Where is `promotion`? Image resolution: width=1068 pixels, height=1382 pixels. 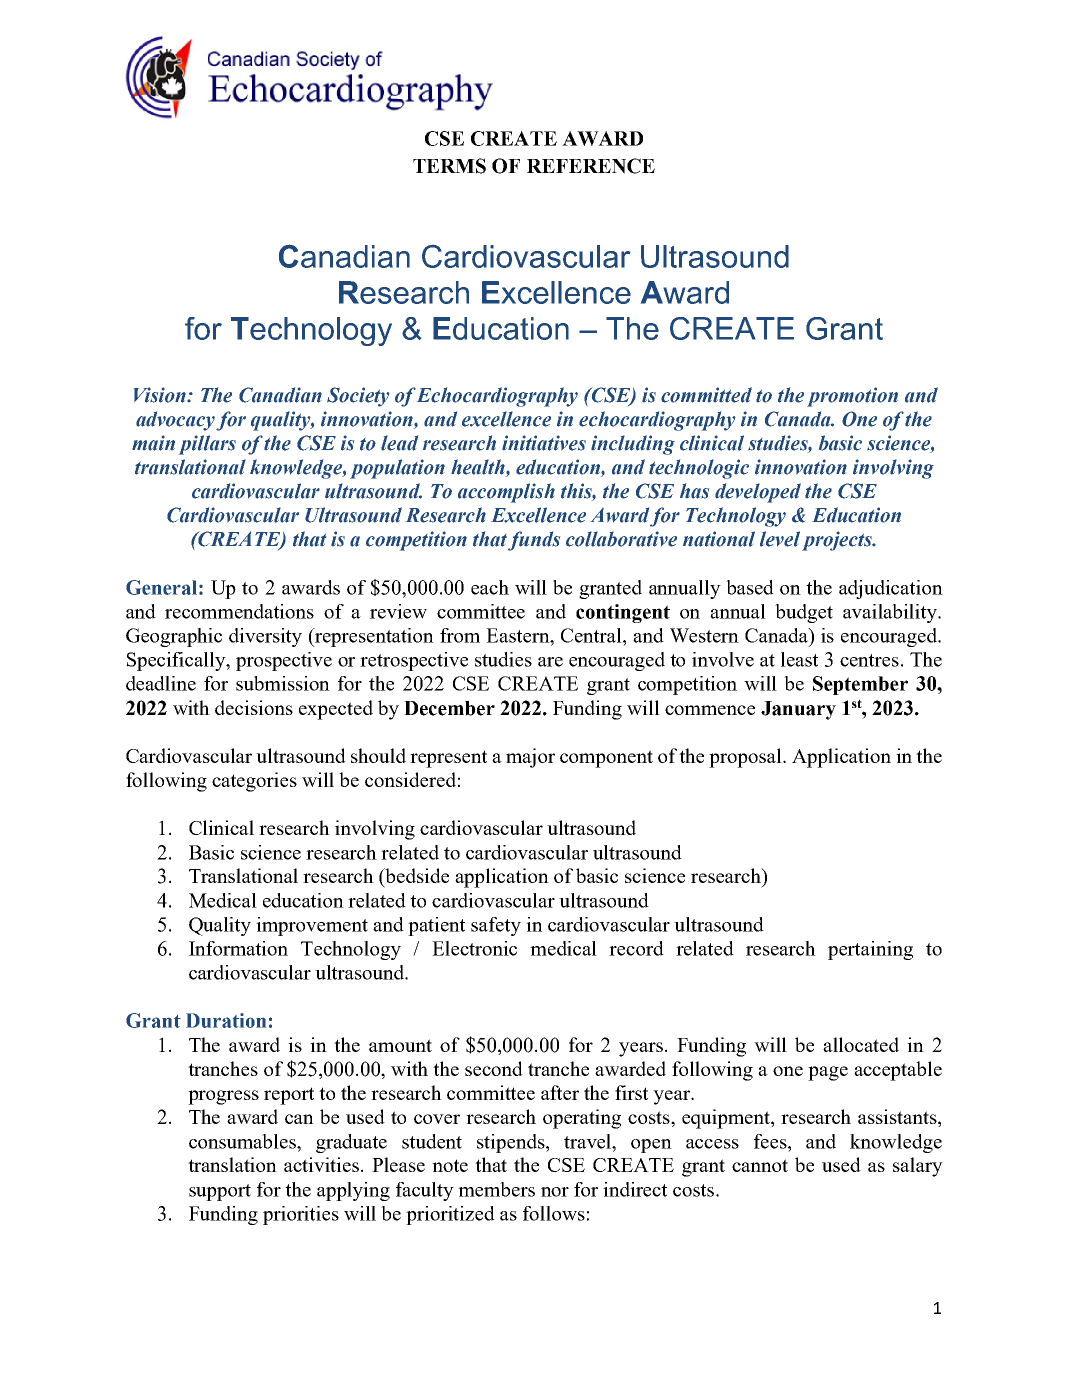 promotion is located at coordinates (852, 397).
